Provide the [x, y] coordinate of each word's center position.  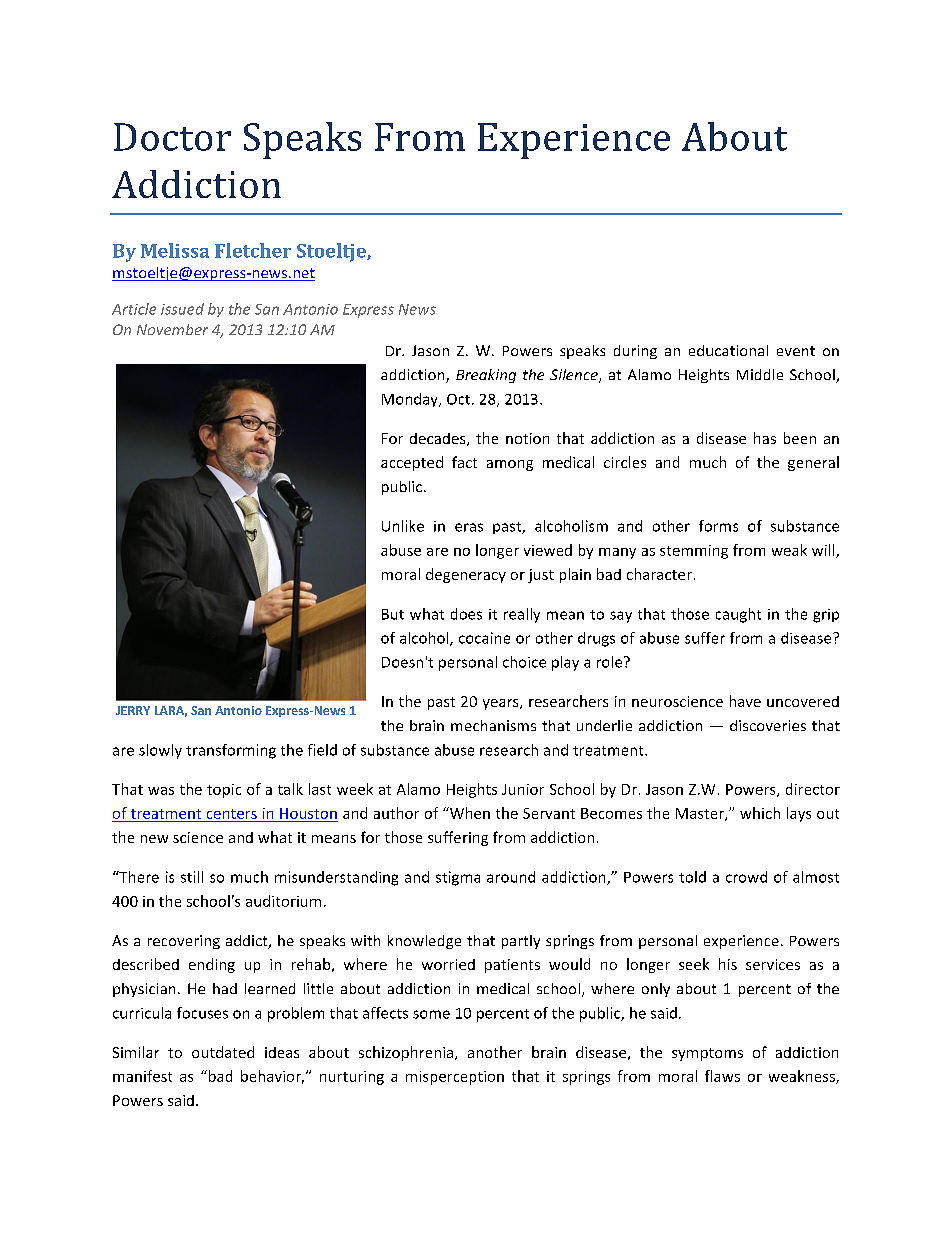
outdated [223, 1052]
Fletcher [253, 250]
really [522, 615]
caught [738, 615]
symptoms [707, 1054]
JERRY [133, 710]
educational [728, 350]
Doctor [172, 137]
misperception [455, 1078]
